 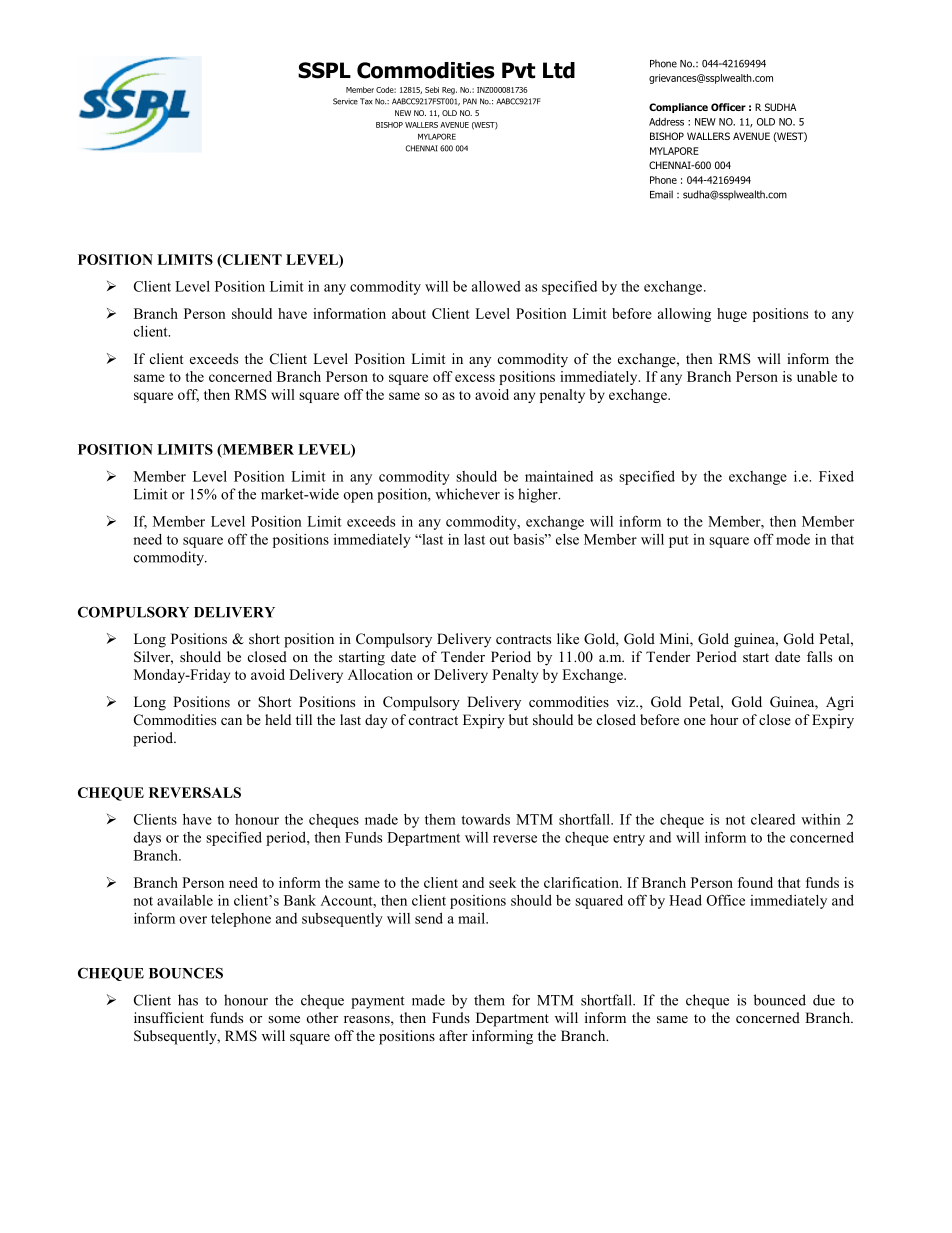 What do you see at coordinates (195, 792) in the screenshot?
I see `REVERSALS` at bounding box center [195, 792].
